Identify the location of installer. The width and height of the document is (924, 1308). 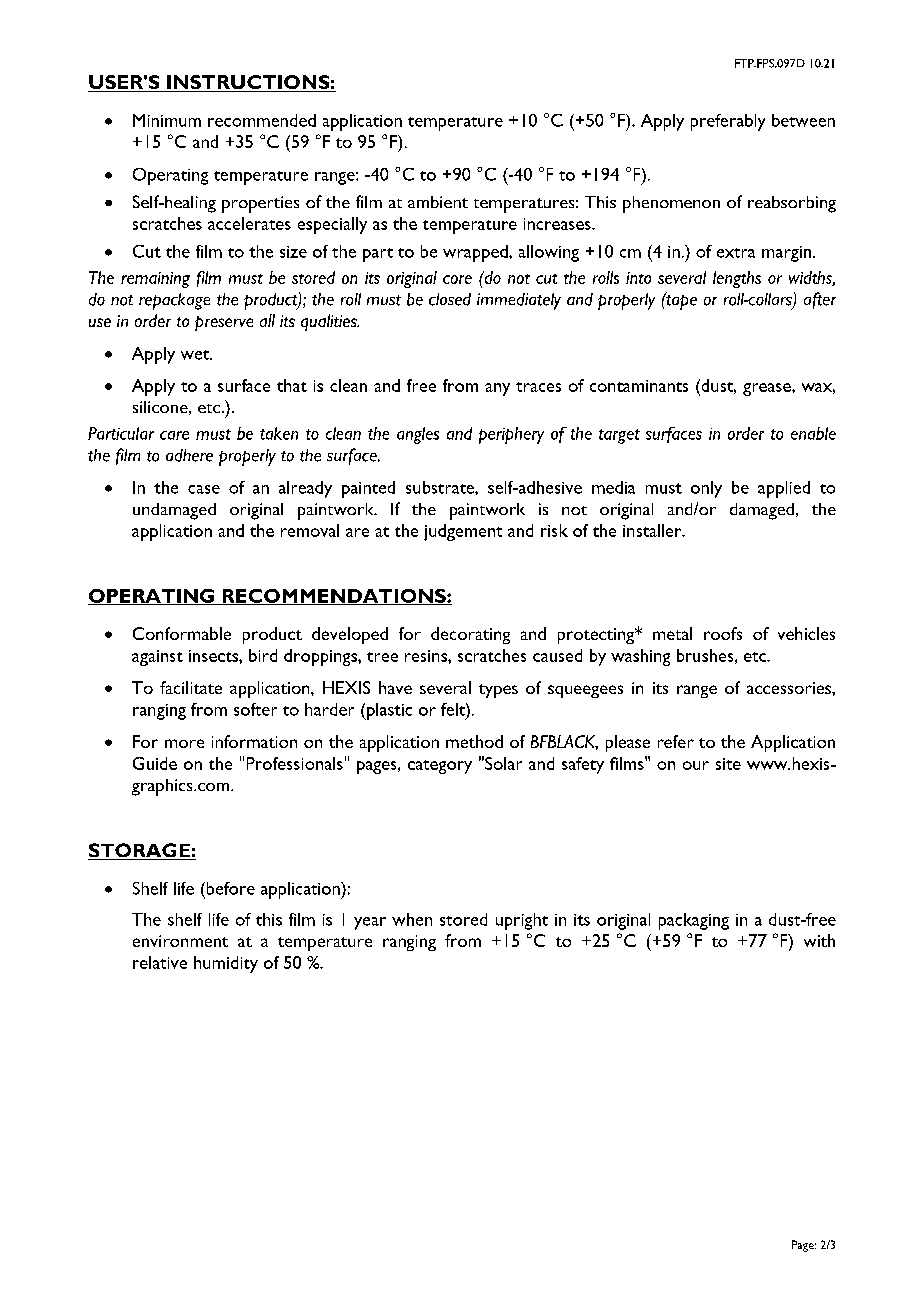
(653, 530).
